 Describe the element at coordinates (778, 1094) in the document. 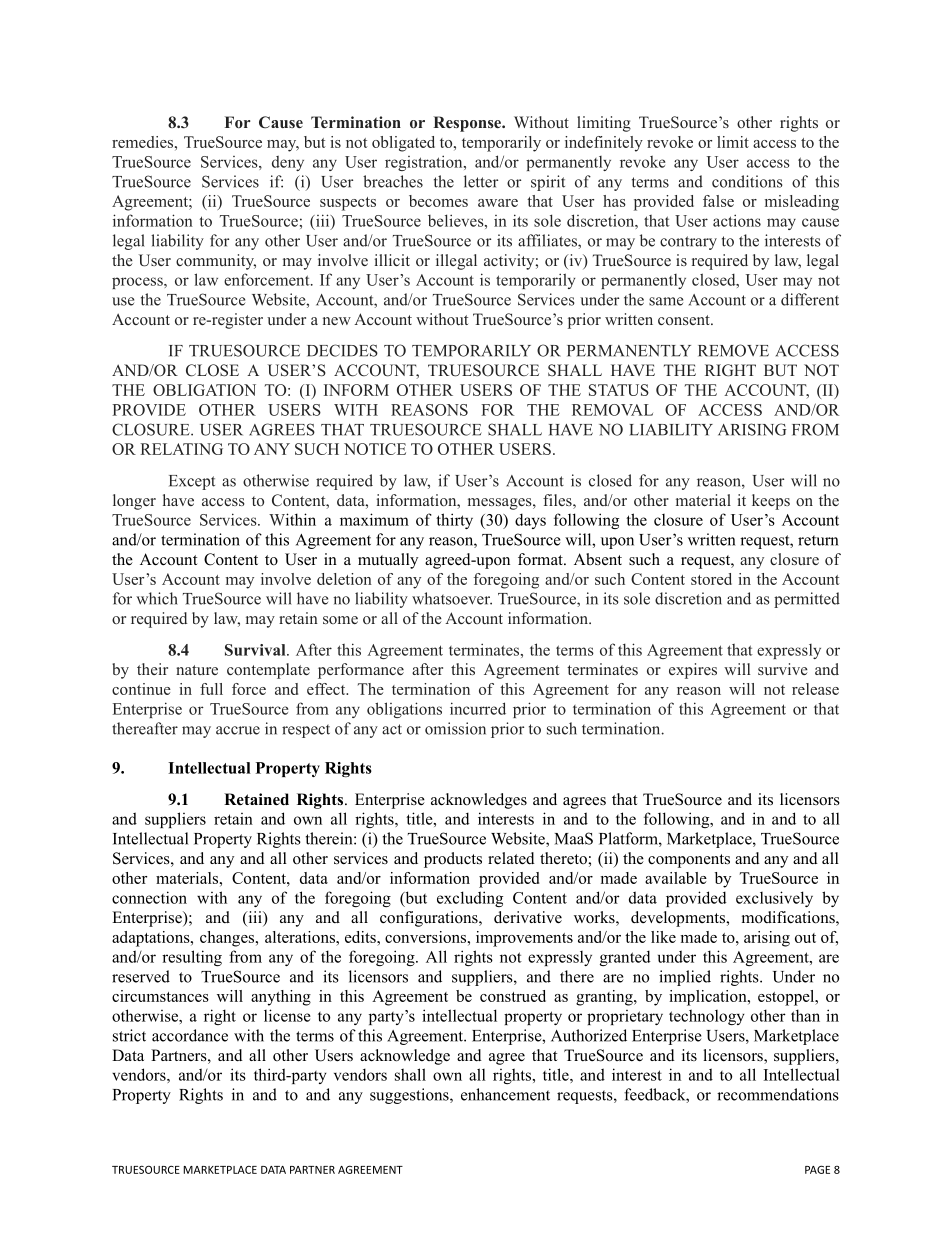

I see `recommendations` at that location.
